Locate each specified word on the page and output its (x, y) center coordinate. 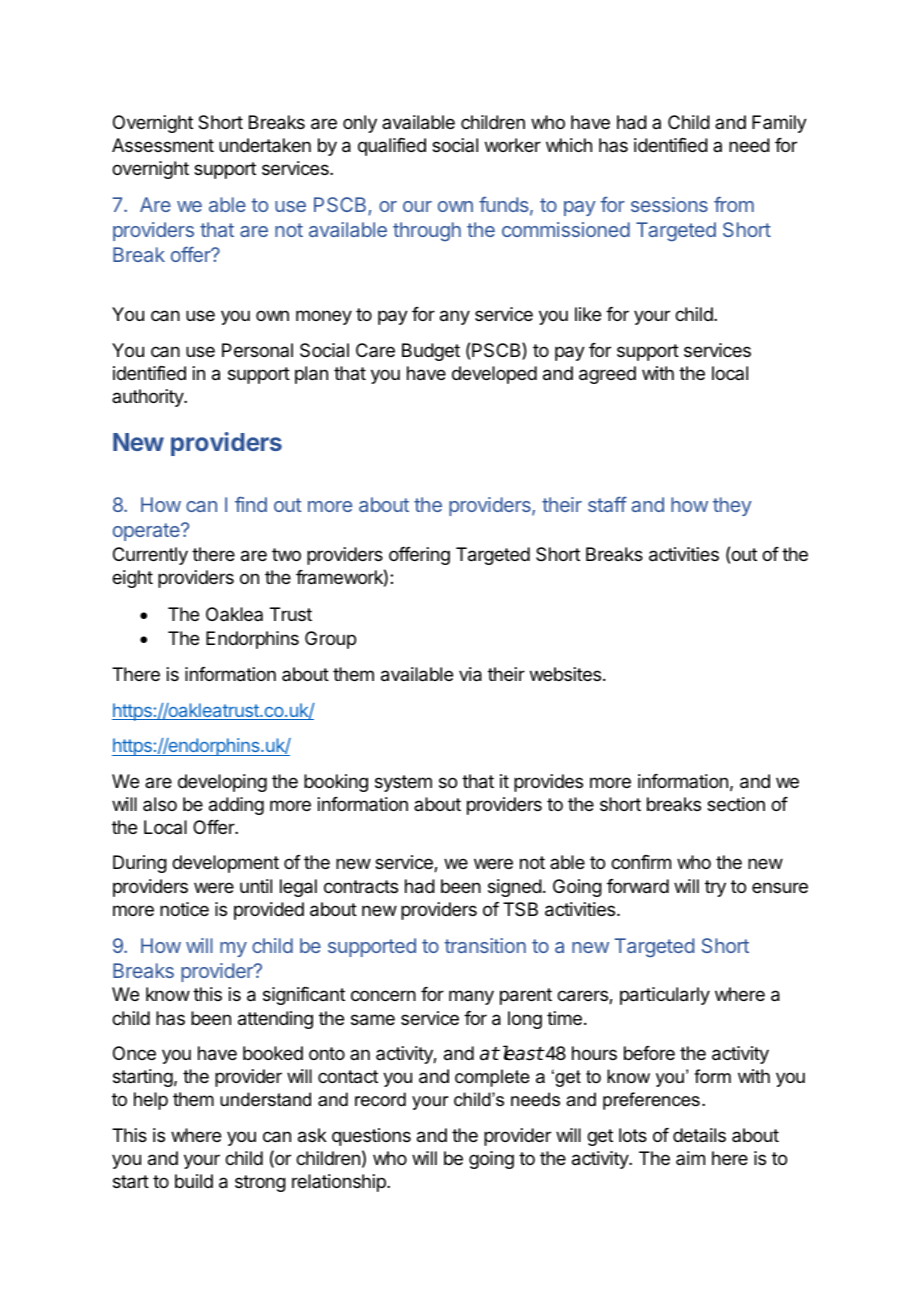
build (194, 1181)
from (734, 204)
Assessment (163, 145)
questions (371, 1137)
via (470, 674)
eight (132, 579)
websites (567, 674)
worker (513, 145)
